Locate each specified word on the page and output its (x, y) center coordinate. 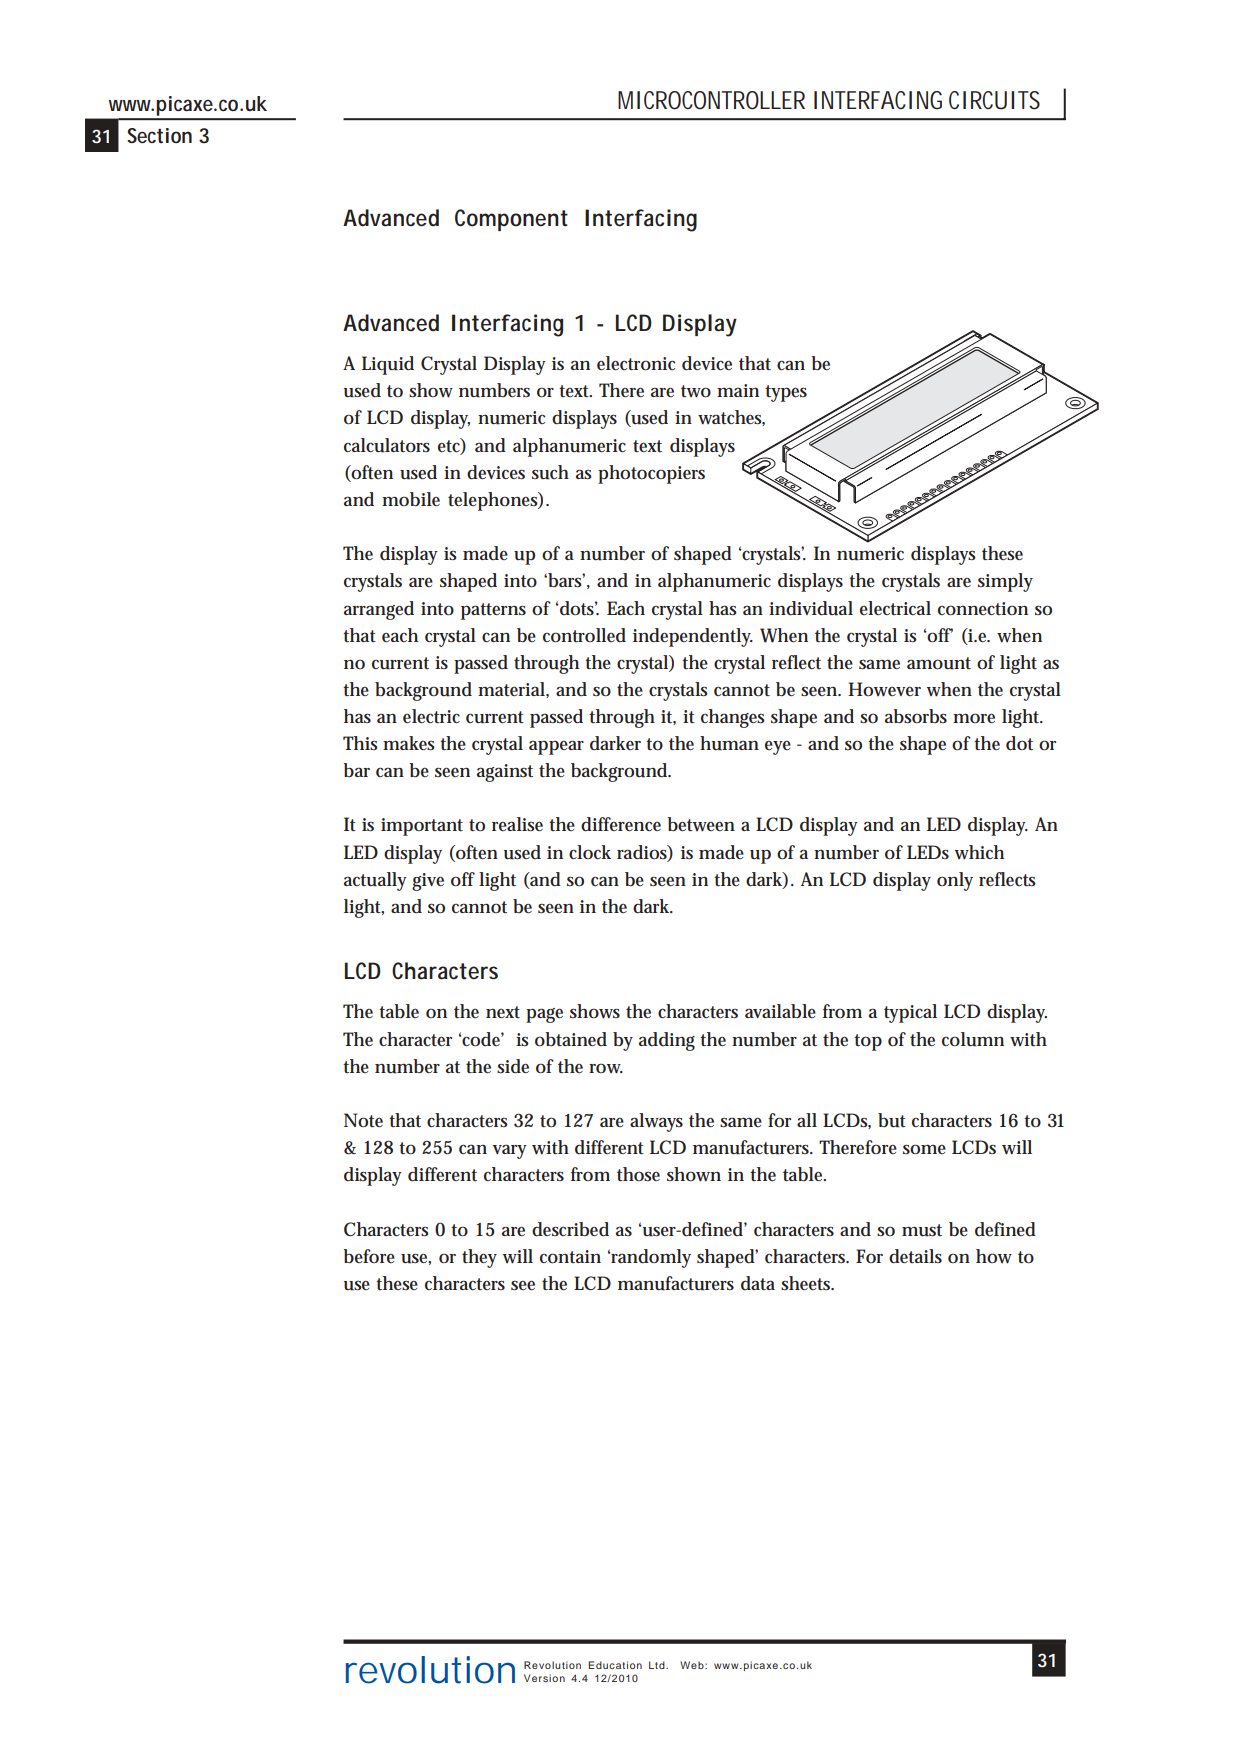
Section (159, 136)
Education (615, 1665)
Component (511, 220)
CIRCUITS (994, 100)
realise (517, 824)
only (955, 881)
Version (544, 1678)
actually (375, 881)
